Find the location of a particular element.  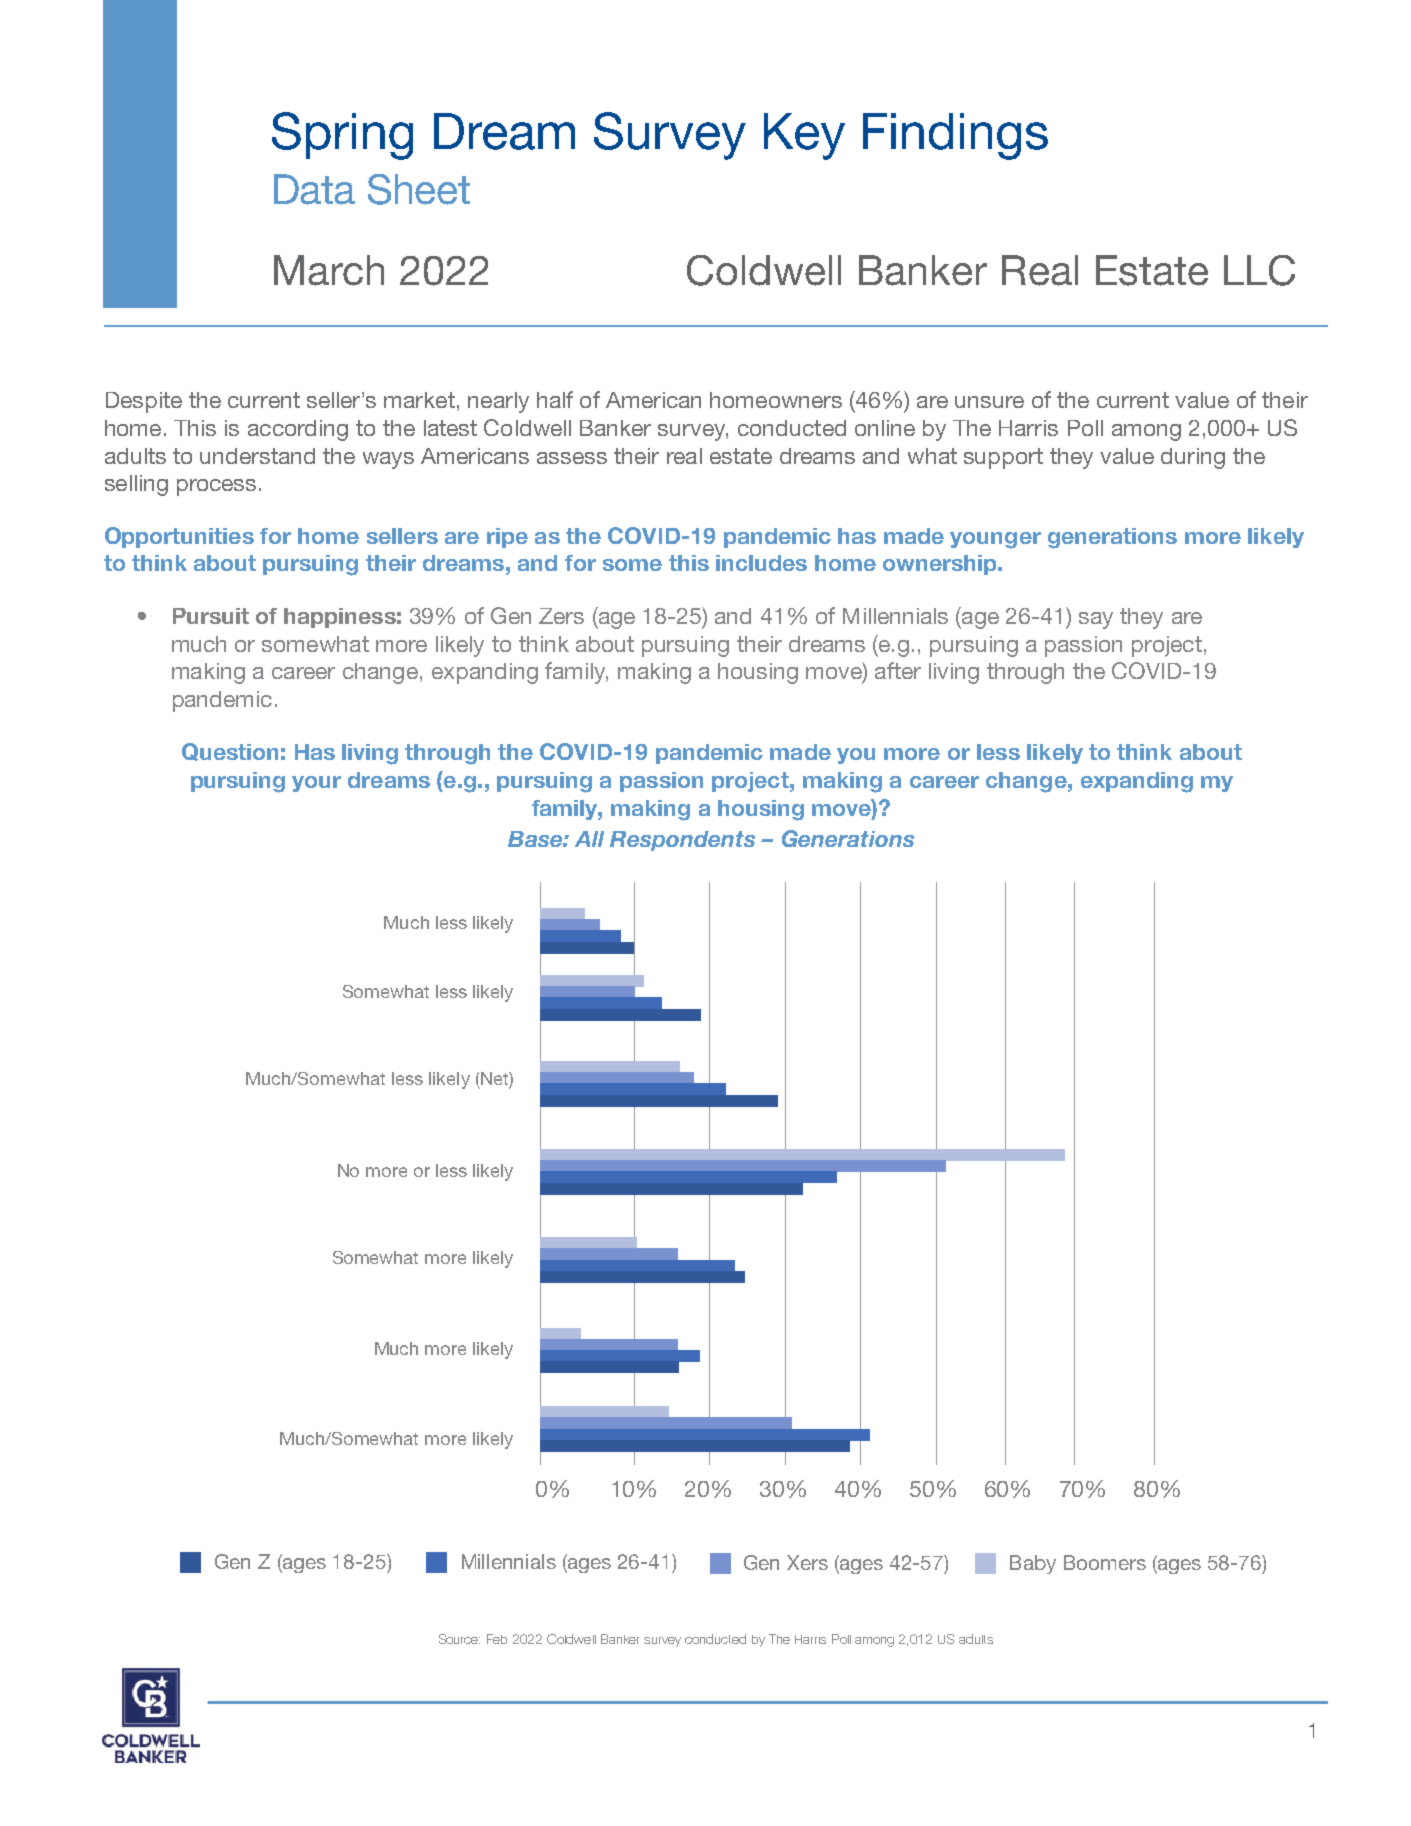

your is located at coordinates (316, 784).
